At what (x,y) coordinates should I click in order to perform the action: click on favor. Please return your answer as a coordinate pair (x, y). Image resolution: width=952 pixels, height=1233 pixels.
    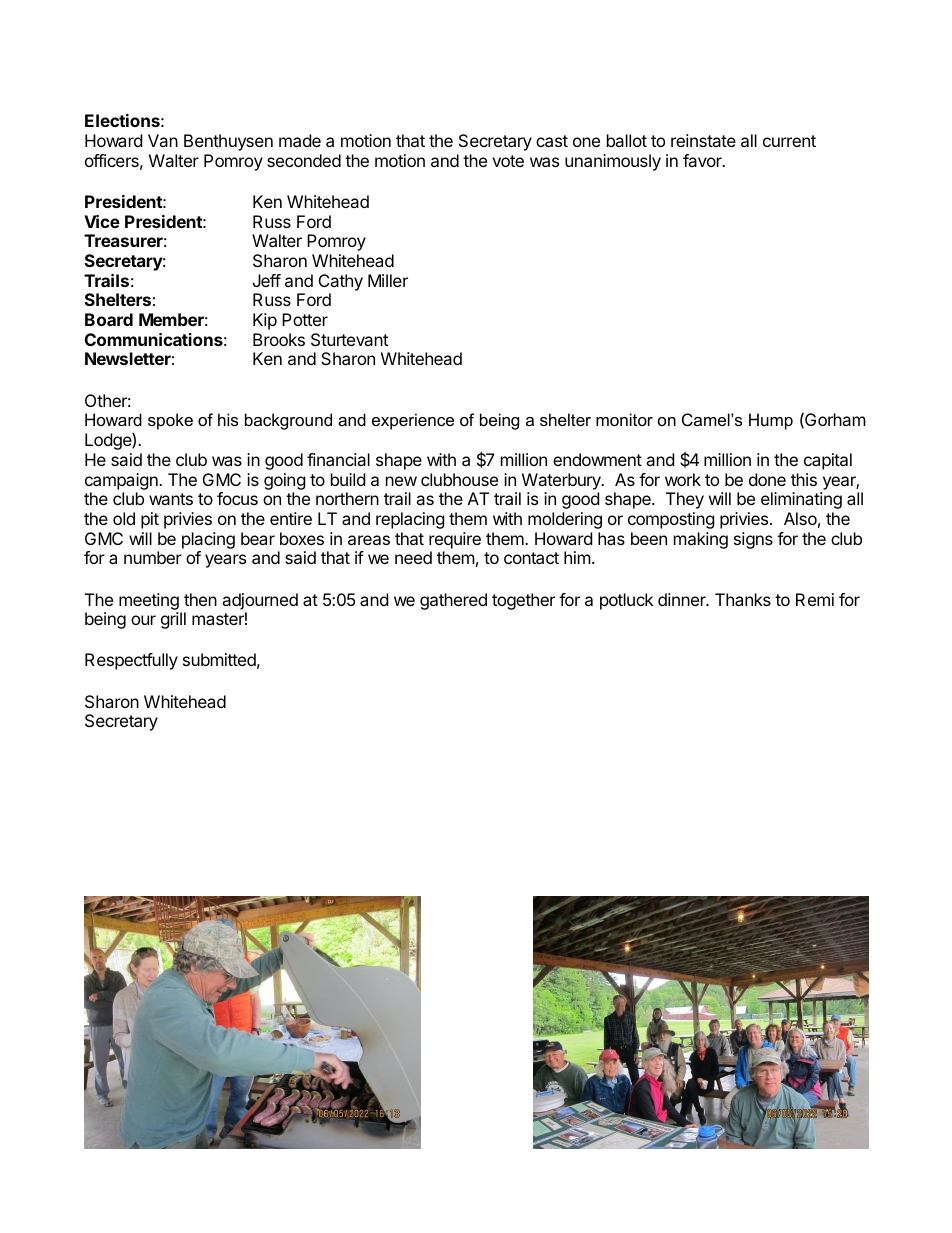
    Looking at the image, I should click on (703, 160).
